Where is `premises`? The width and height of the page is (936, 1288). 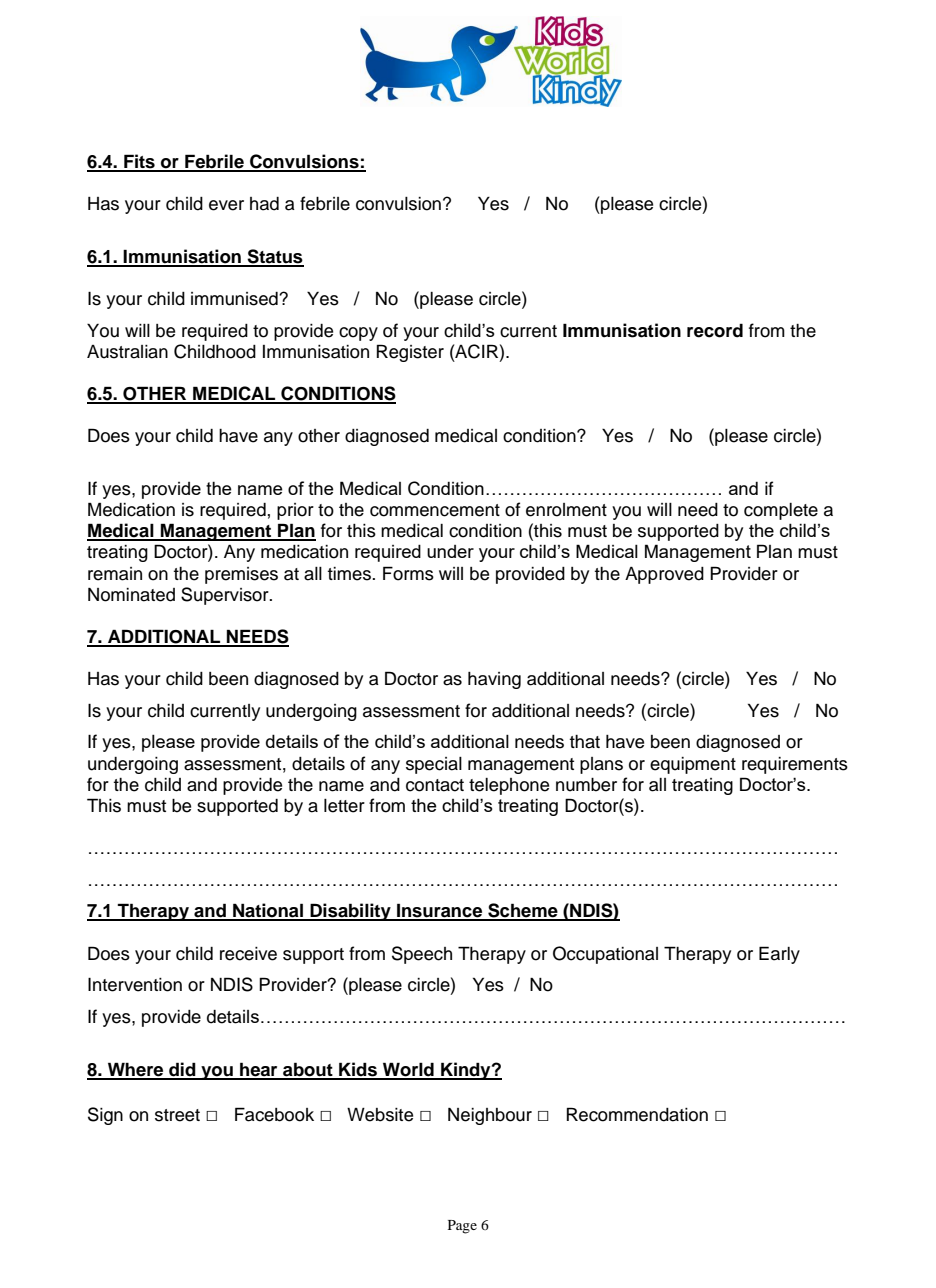
premises is located at coordinates (241, 575).
